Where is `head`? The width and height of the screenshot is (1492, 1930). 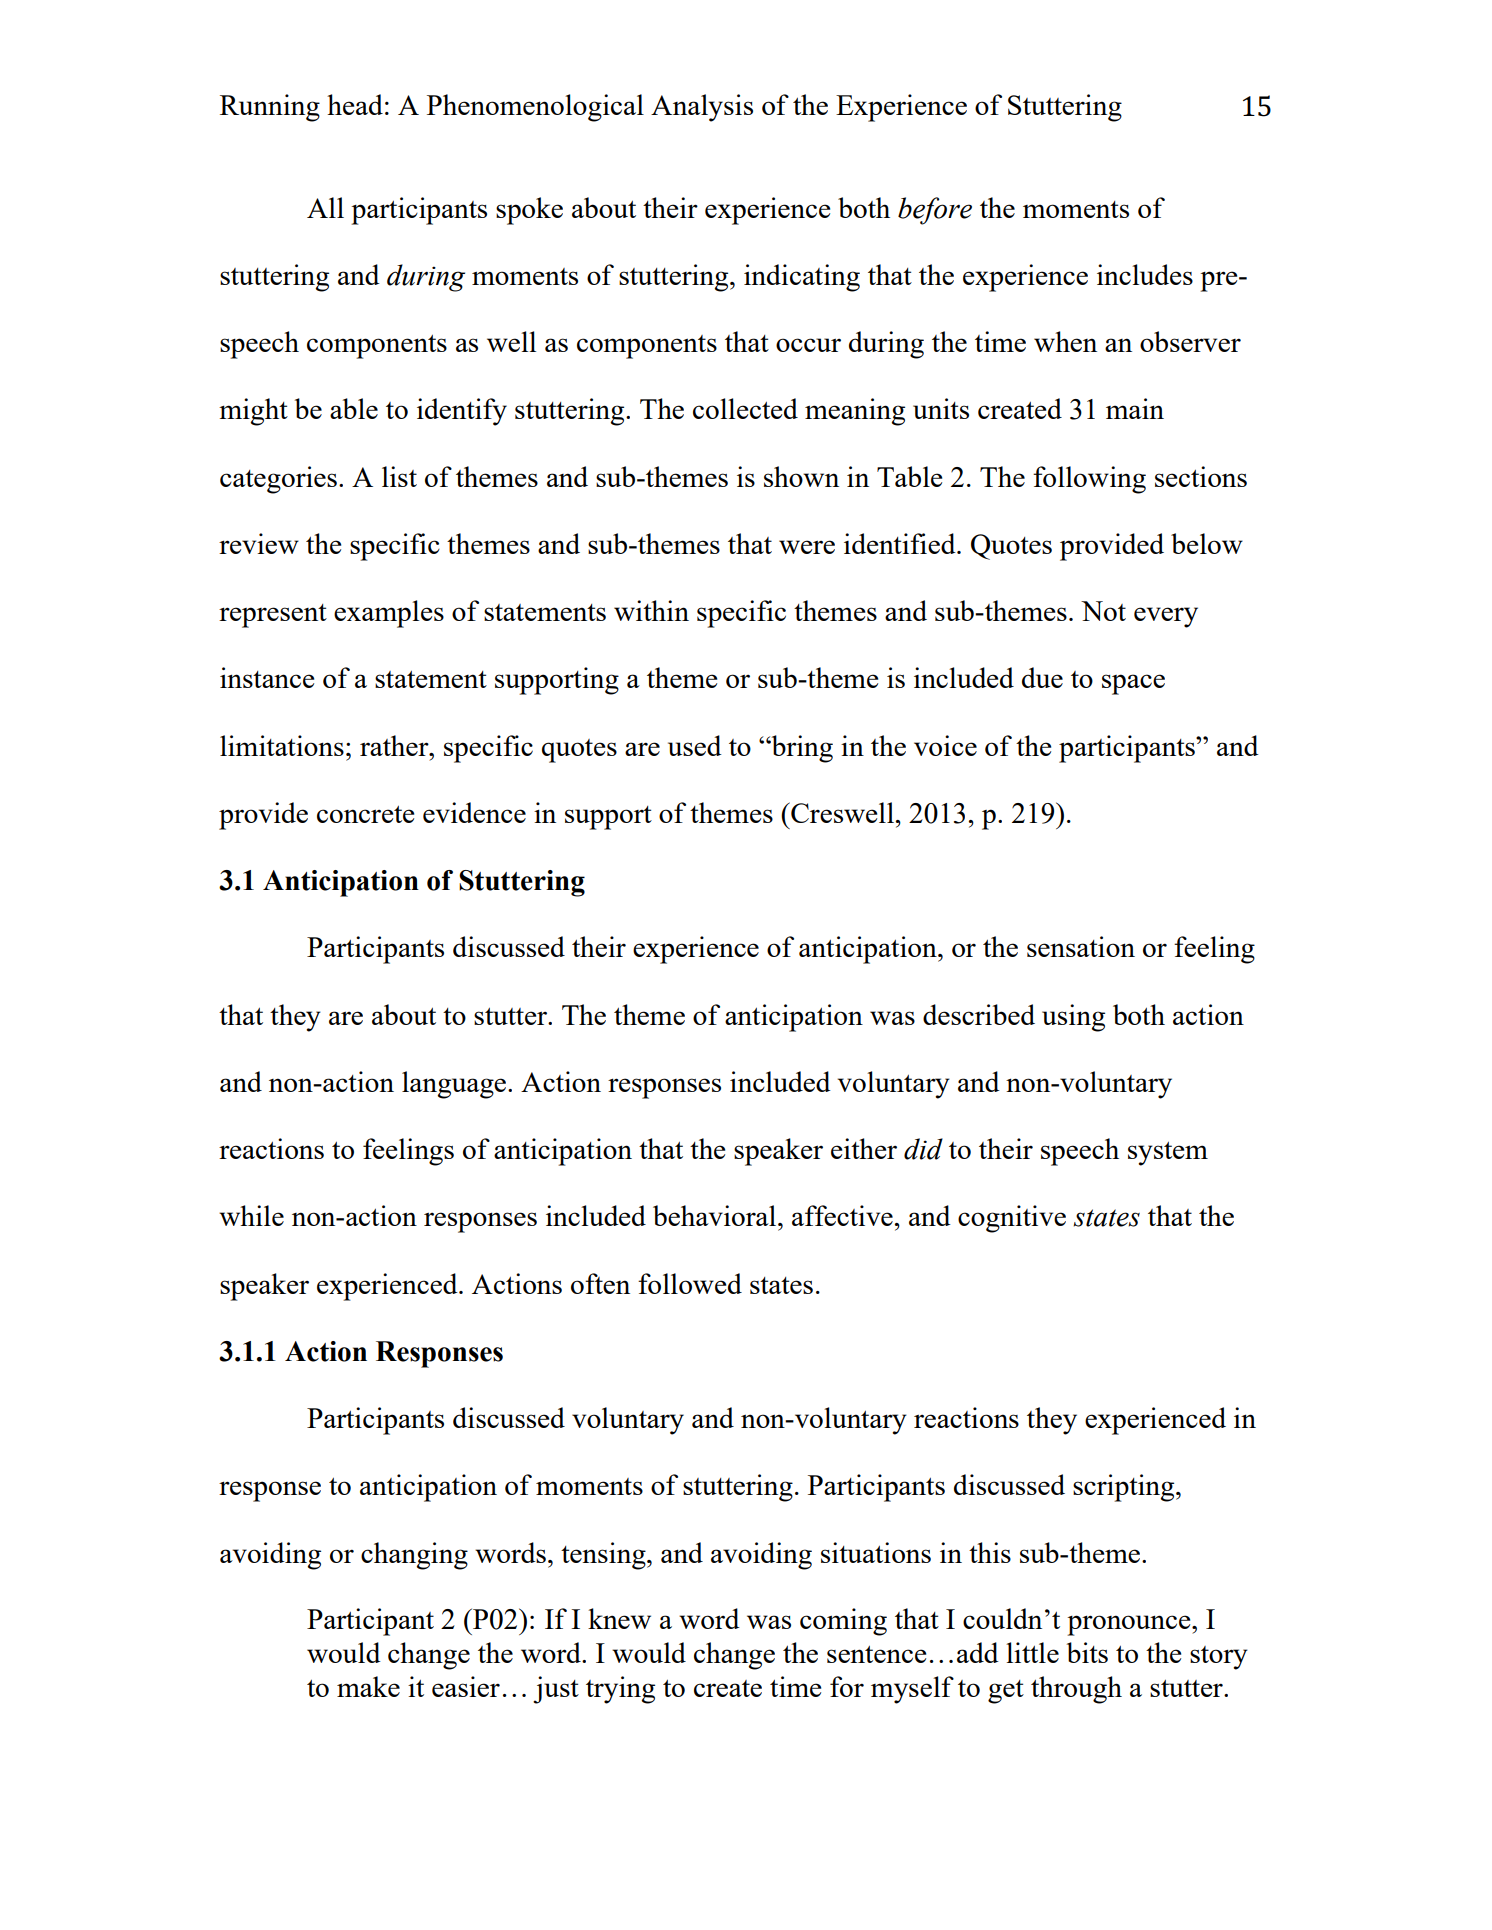
head is located at coordinates (355, 104).
